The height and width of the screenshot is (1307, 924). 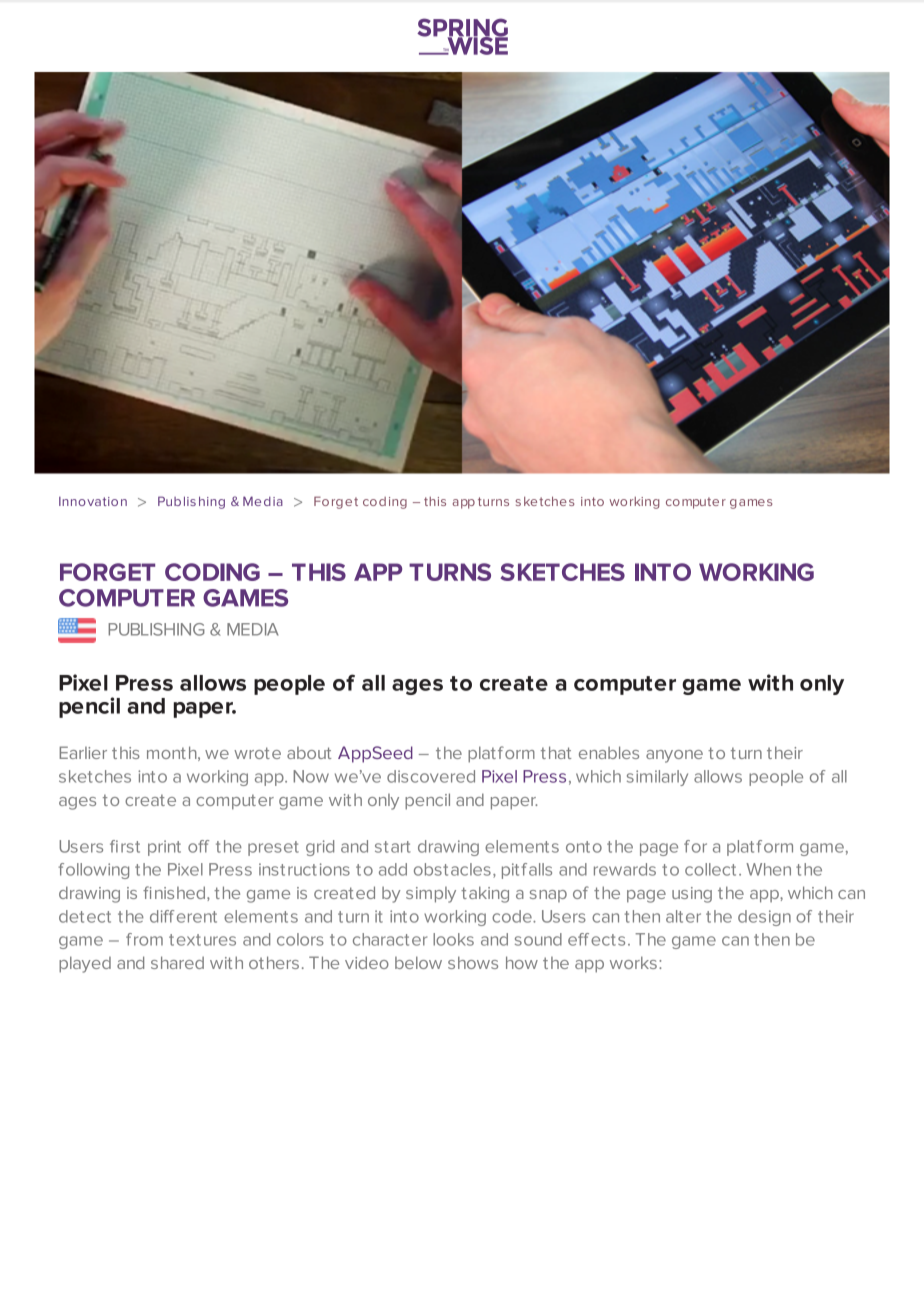 What do you see at coordinates (674, 756) in the screenshot?
I see `anyone` at bounding box center [674, 756].
